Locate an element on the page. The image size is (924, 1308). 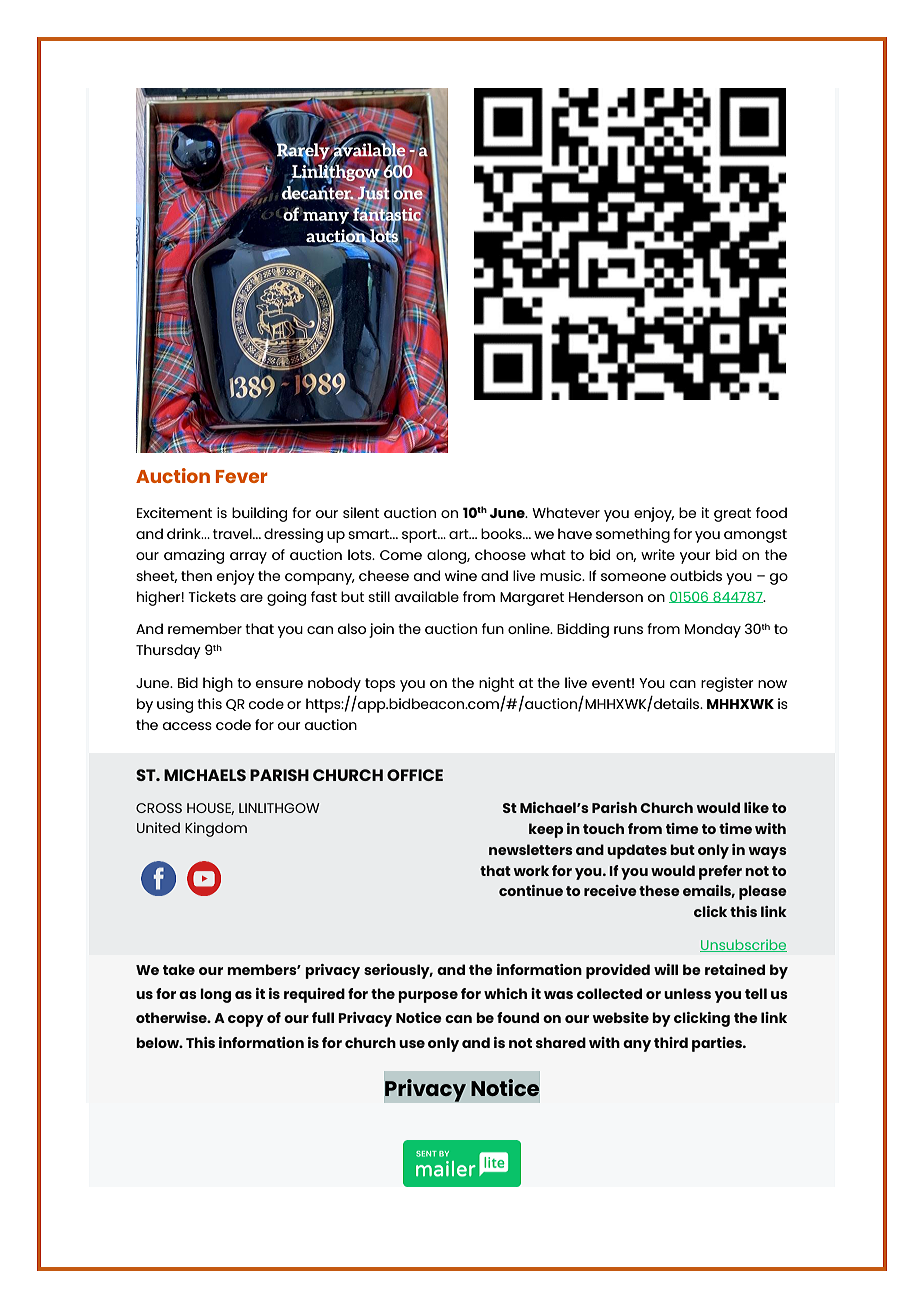
Fever is located at coordinates (242, 476).
